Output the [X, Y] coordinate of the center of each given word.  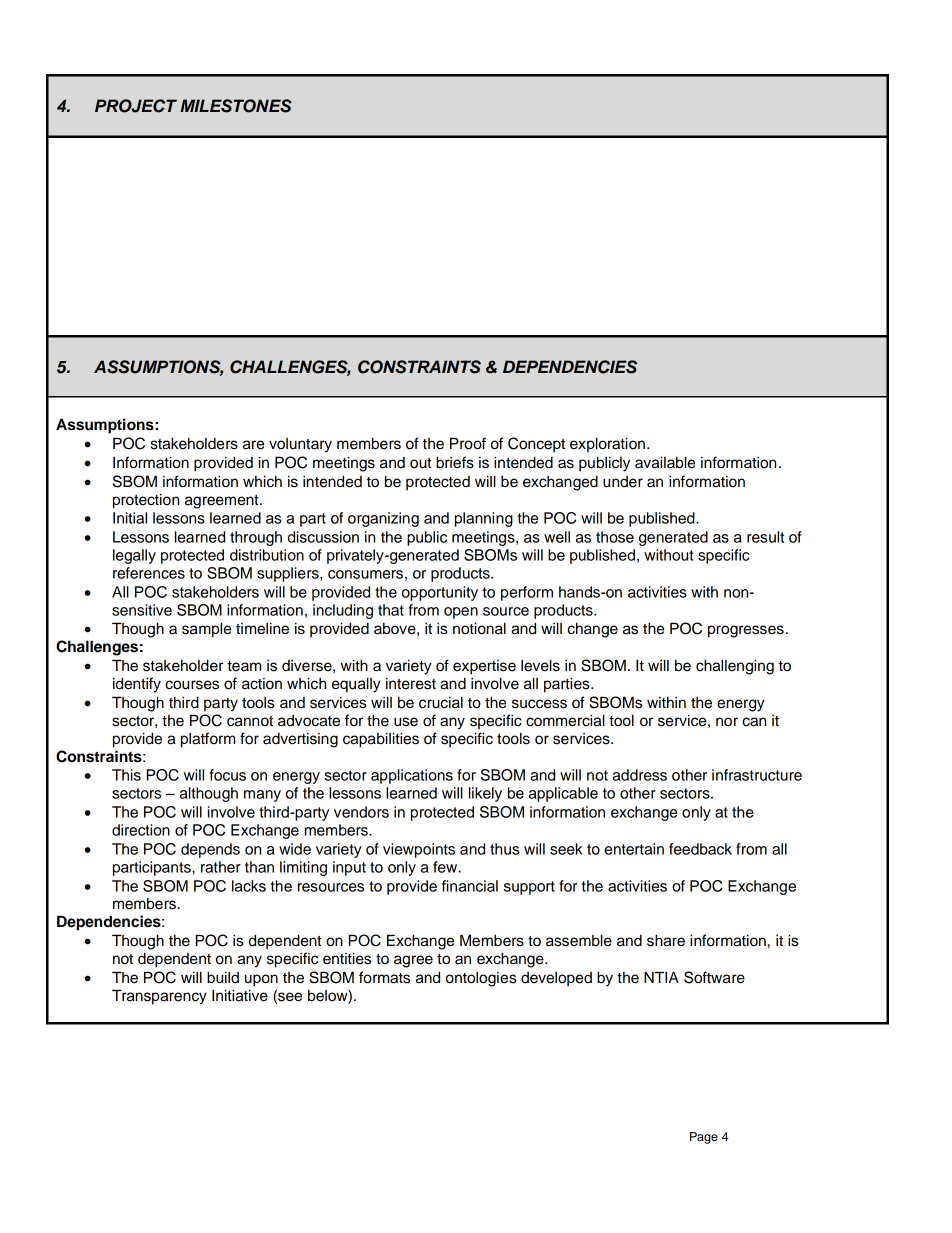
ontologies [481, 979]
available [665, 462]
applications [412, 776]
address [639, 775]
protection [146, 501]
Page [704, 1138]
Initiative [240, 995]
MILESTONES [236, 106]
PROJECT [136, 106]
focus [228, 775]
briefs [455, 462]
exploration [607, 444]
